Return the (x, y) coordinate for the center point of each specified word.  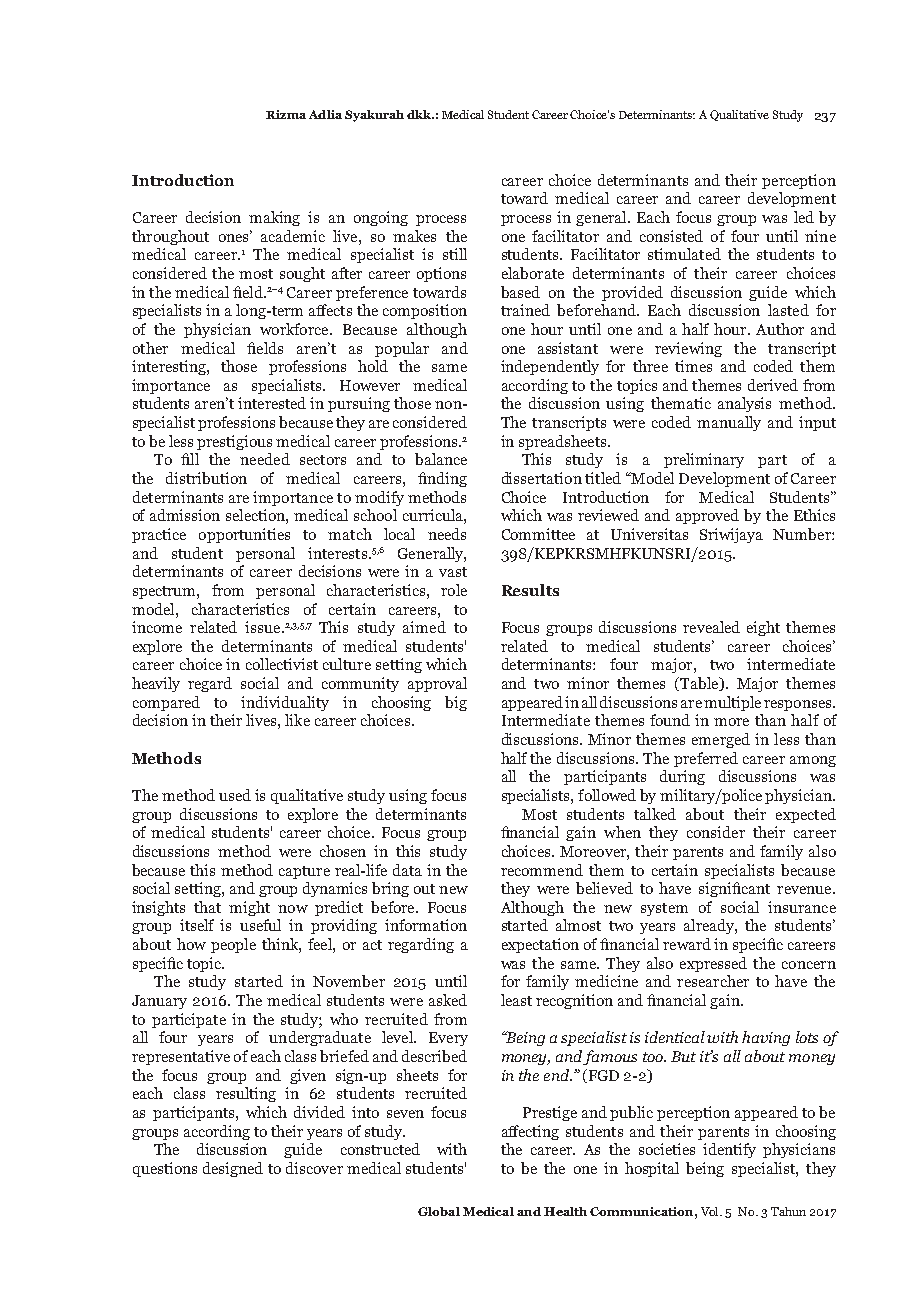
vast (453, 572)
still (455, 254)
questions (165, 1169)
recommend (542, 870)
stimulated (684, 254)
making (274, 218)
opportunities (244, 535)
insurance (802, 907)
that (207, 907)
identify (729, 1150)
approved (707, 516)
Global (439, 1211)
